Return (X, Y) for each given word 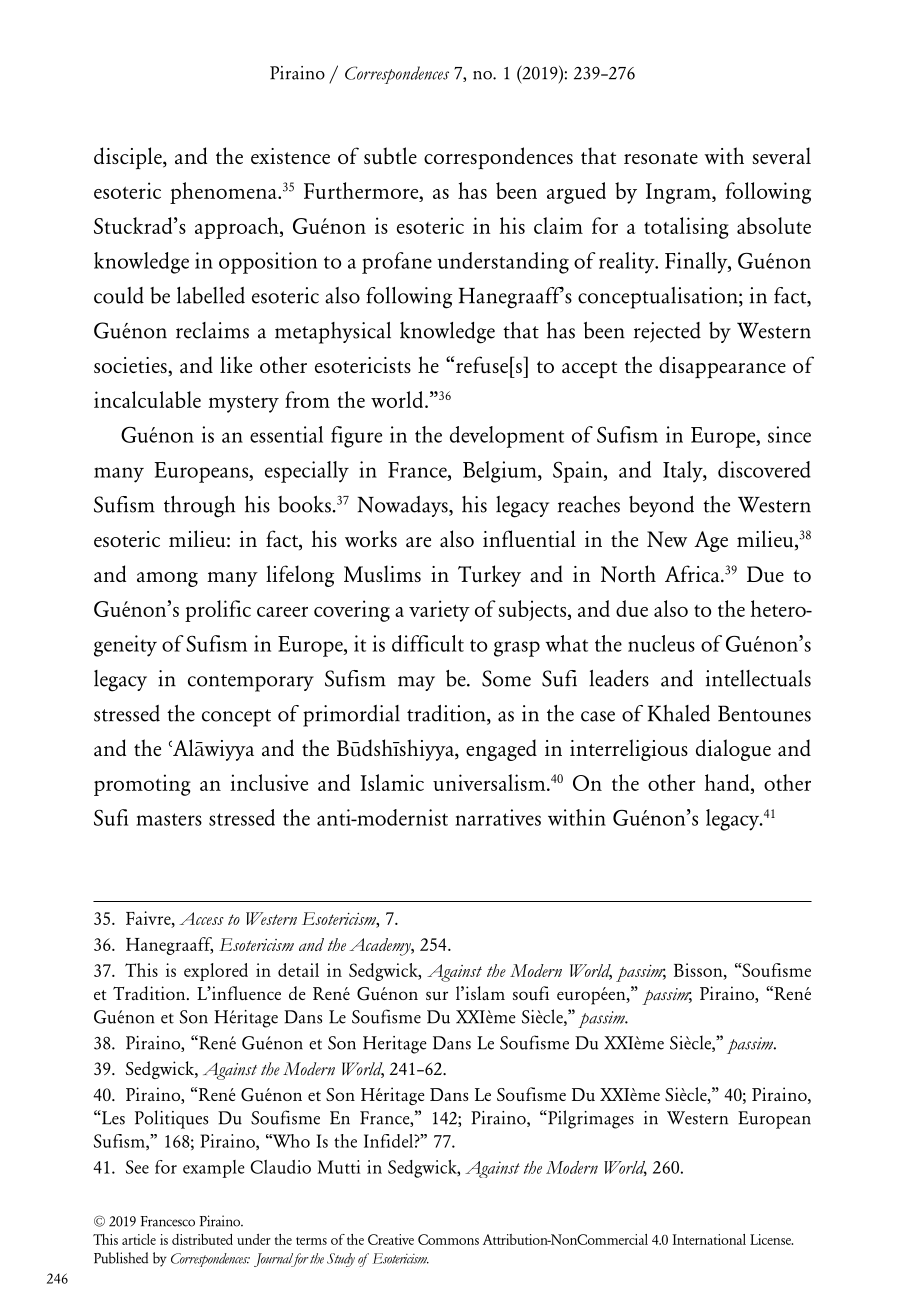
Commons (448, 1239)
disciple (129, 158)
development (507, 437)
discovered (764, 469)
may (416, 683)
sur (437, 996)
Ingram (679, 193)
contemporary (251, 683)
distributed (202, 1239)
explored (216, 972)
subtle (390, 156)
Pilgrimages (590, 1119)
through (199, 507)
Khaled (679, 713)
